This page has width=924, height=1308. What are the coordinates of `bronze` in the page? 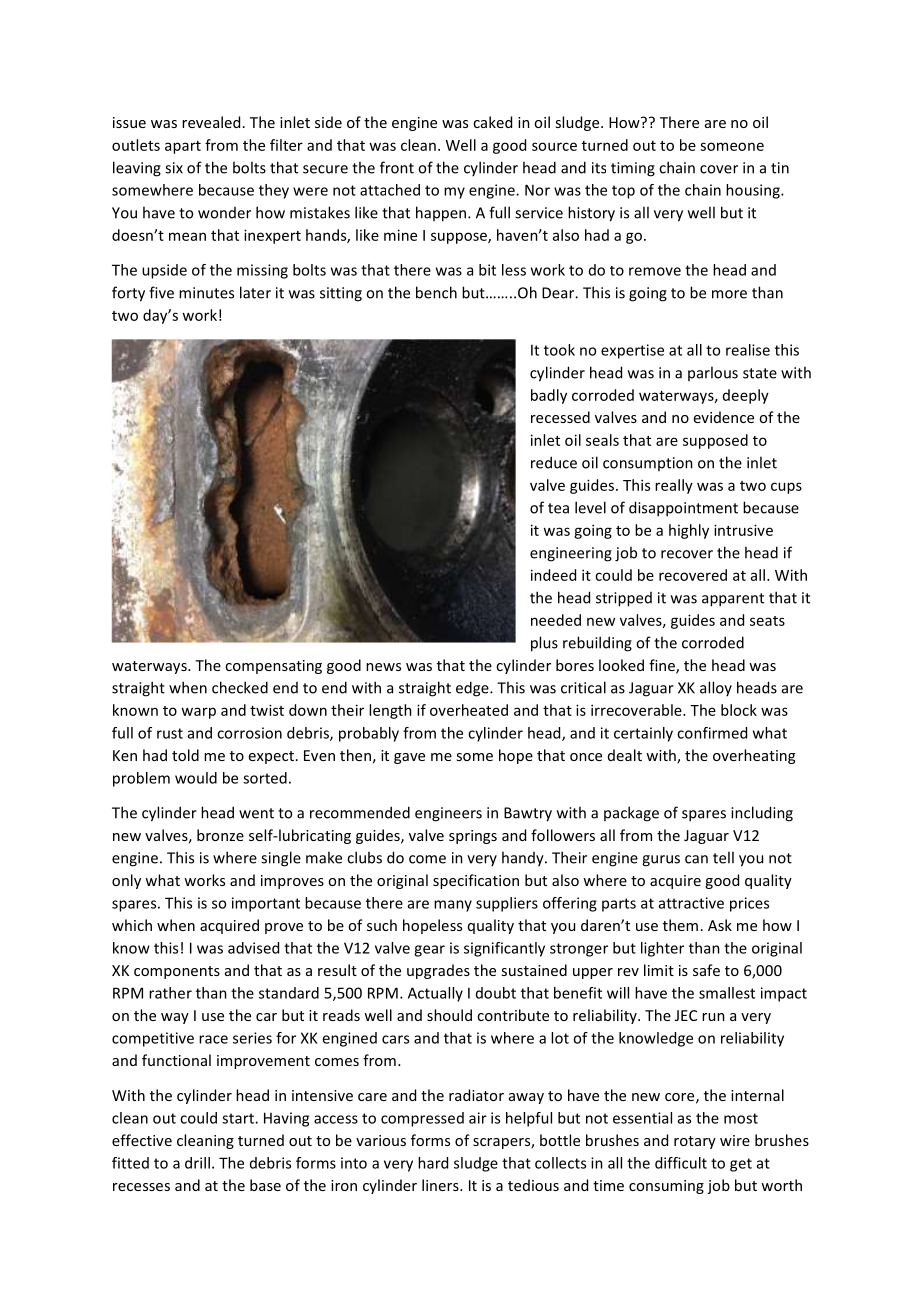 It's located at (220, 835).
